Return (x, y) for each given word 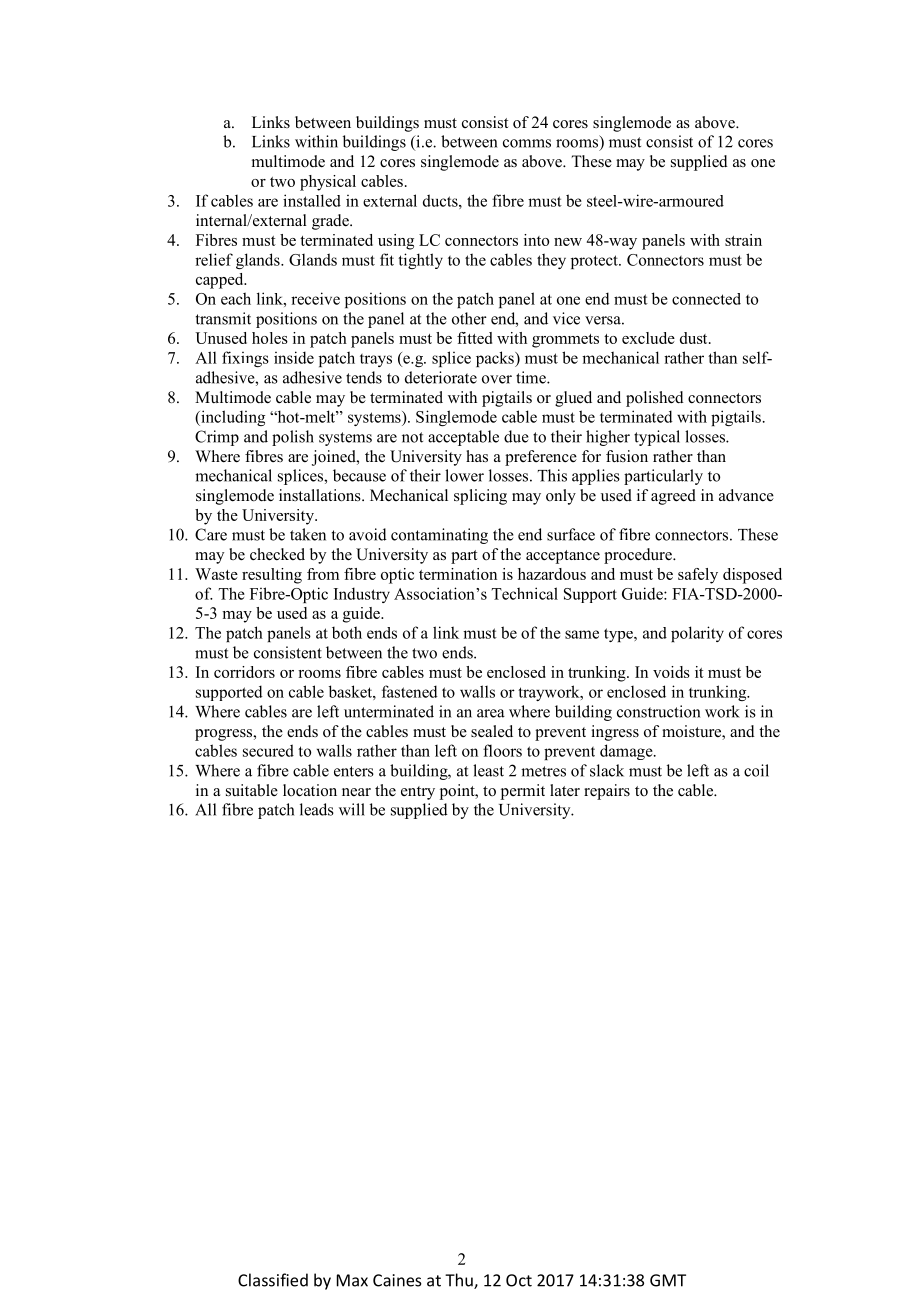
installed (312, 200)
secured (268, 750)
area (491, 713)
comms (527, 143)
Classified (273, 1280)
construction (658, 711)
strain (743, 240)
